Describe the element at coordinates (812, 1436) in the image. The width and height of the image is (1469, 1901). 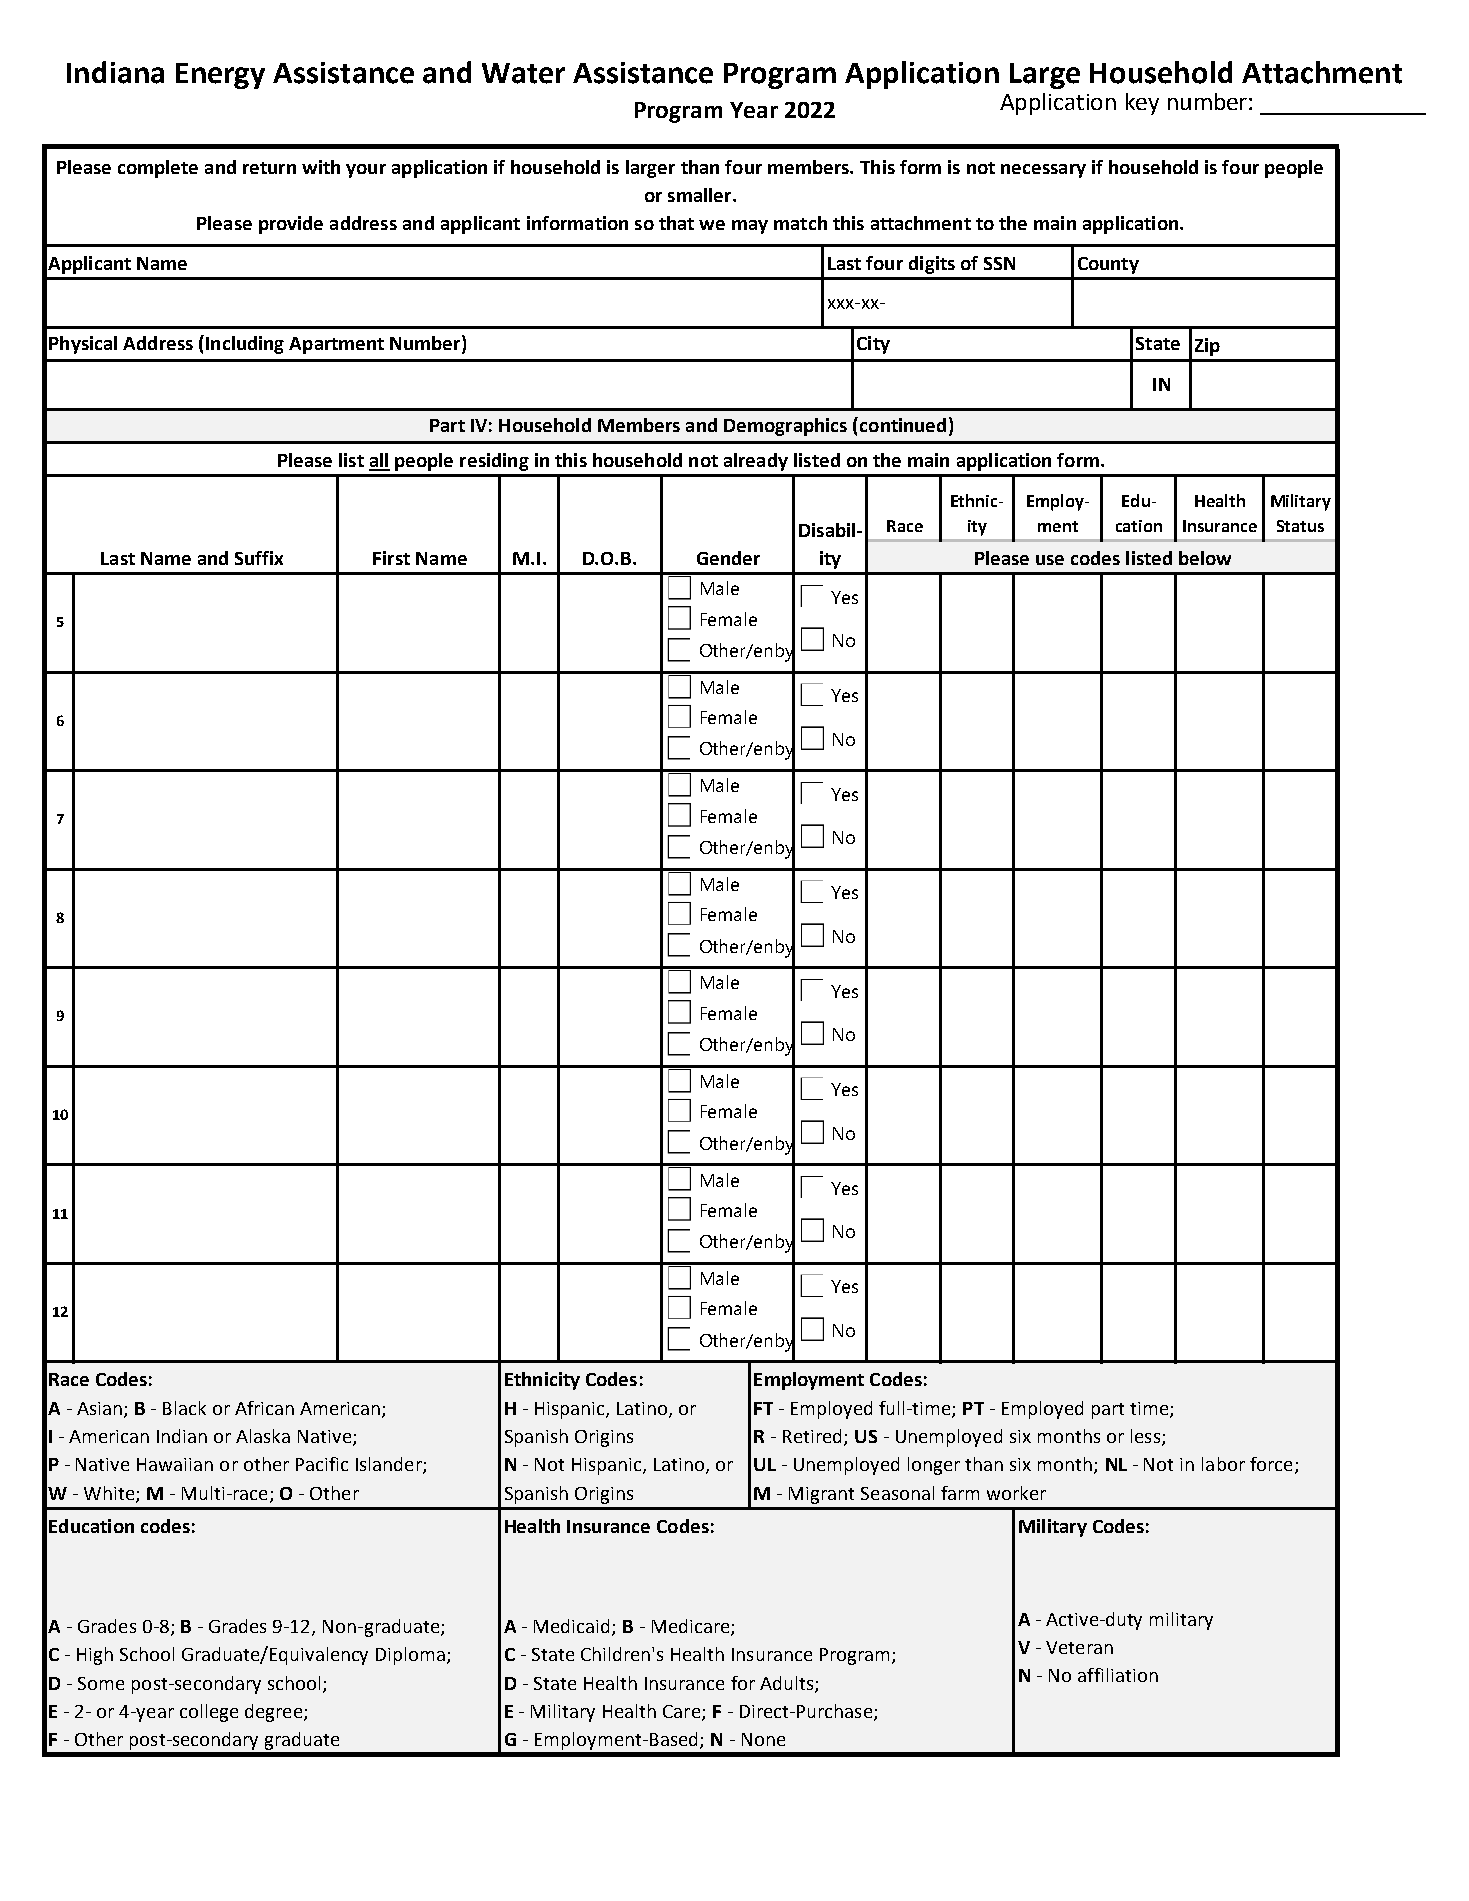
I see `Retired` at that location.
